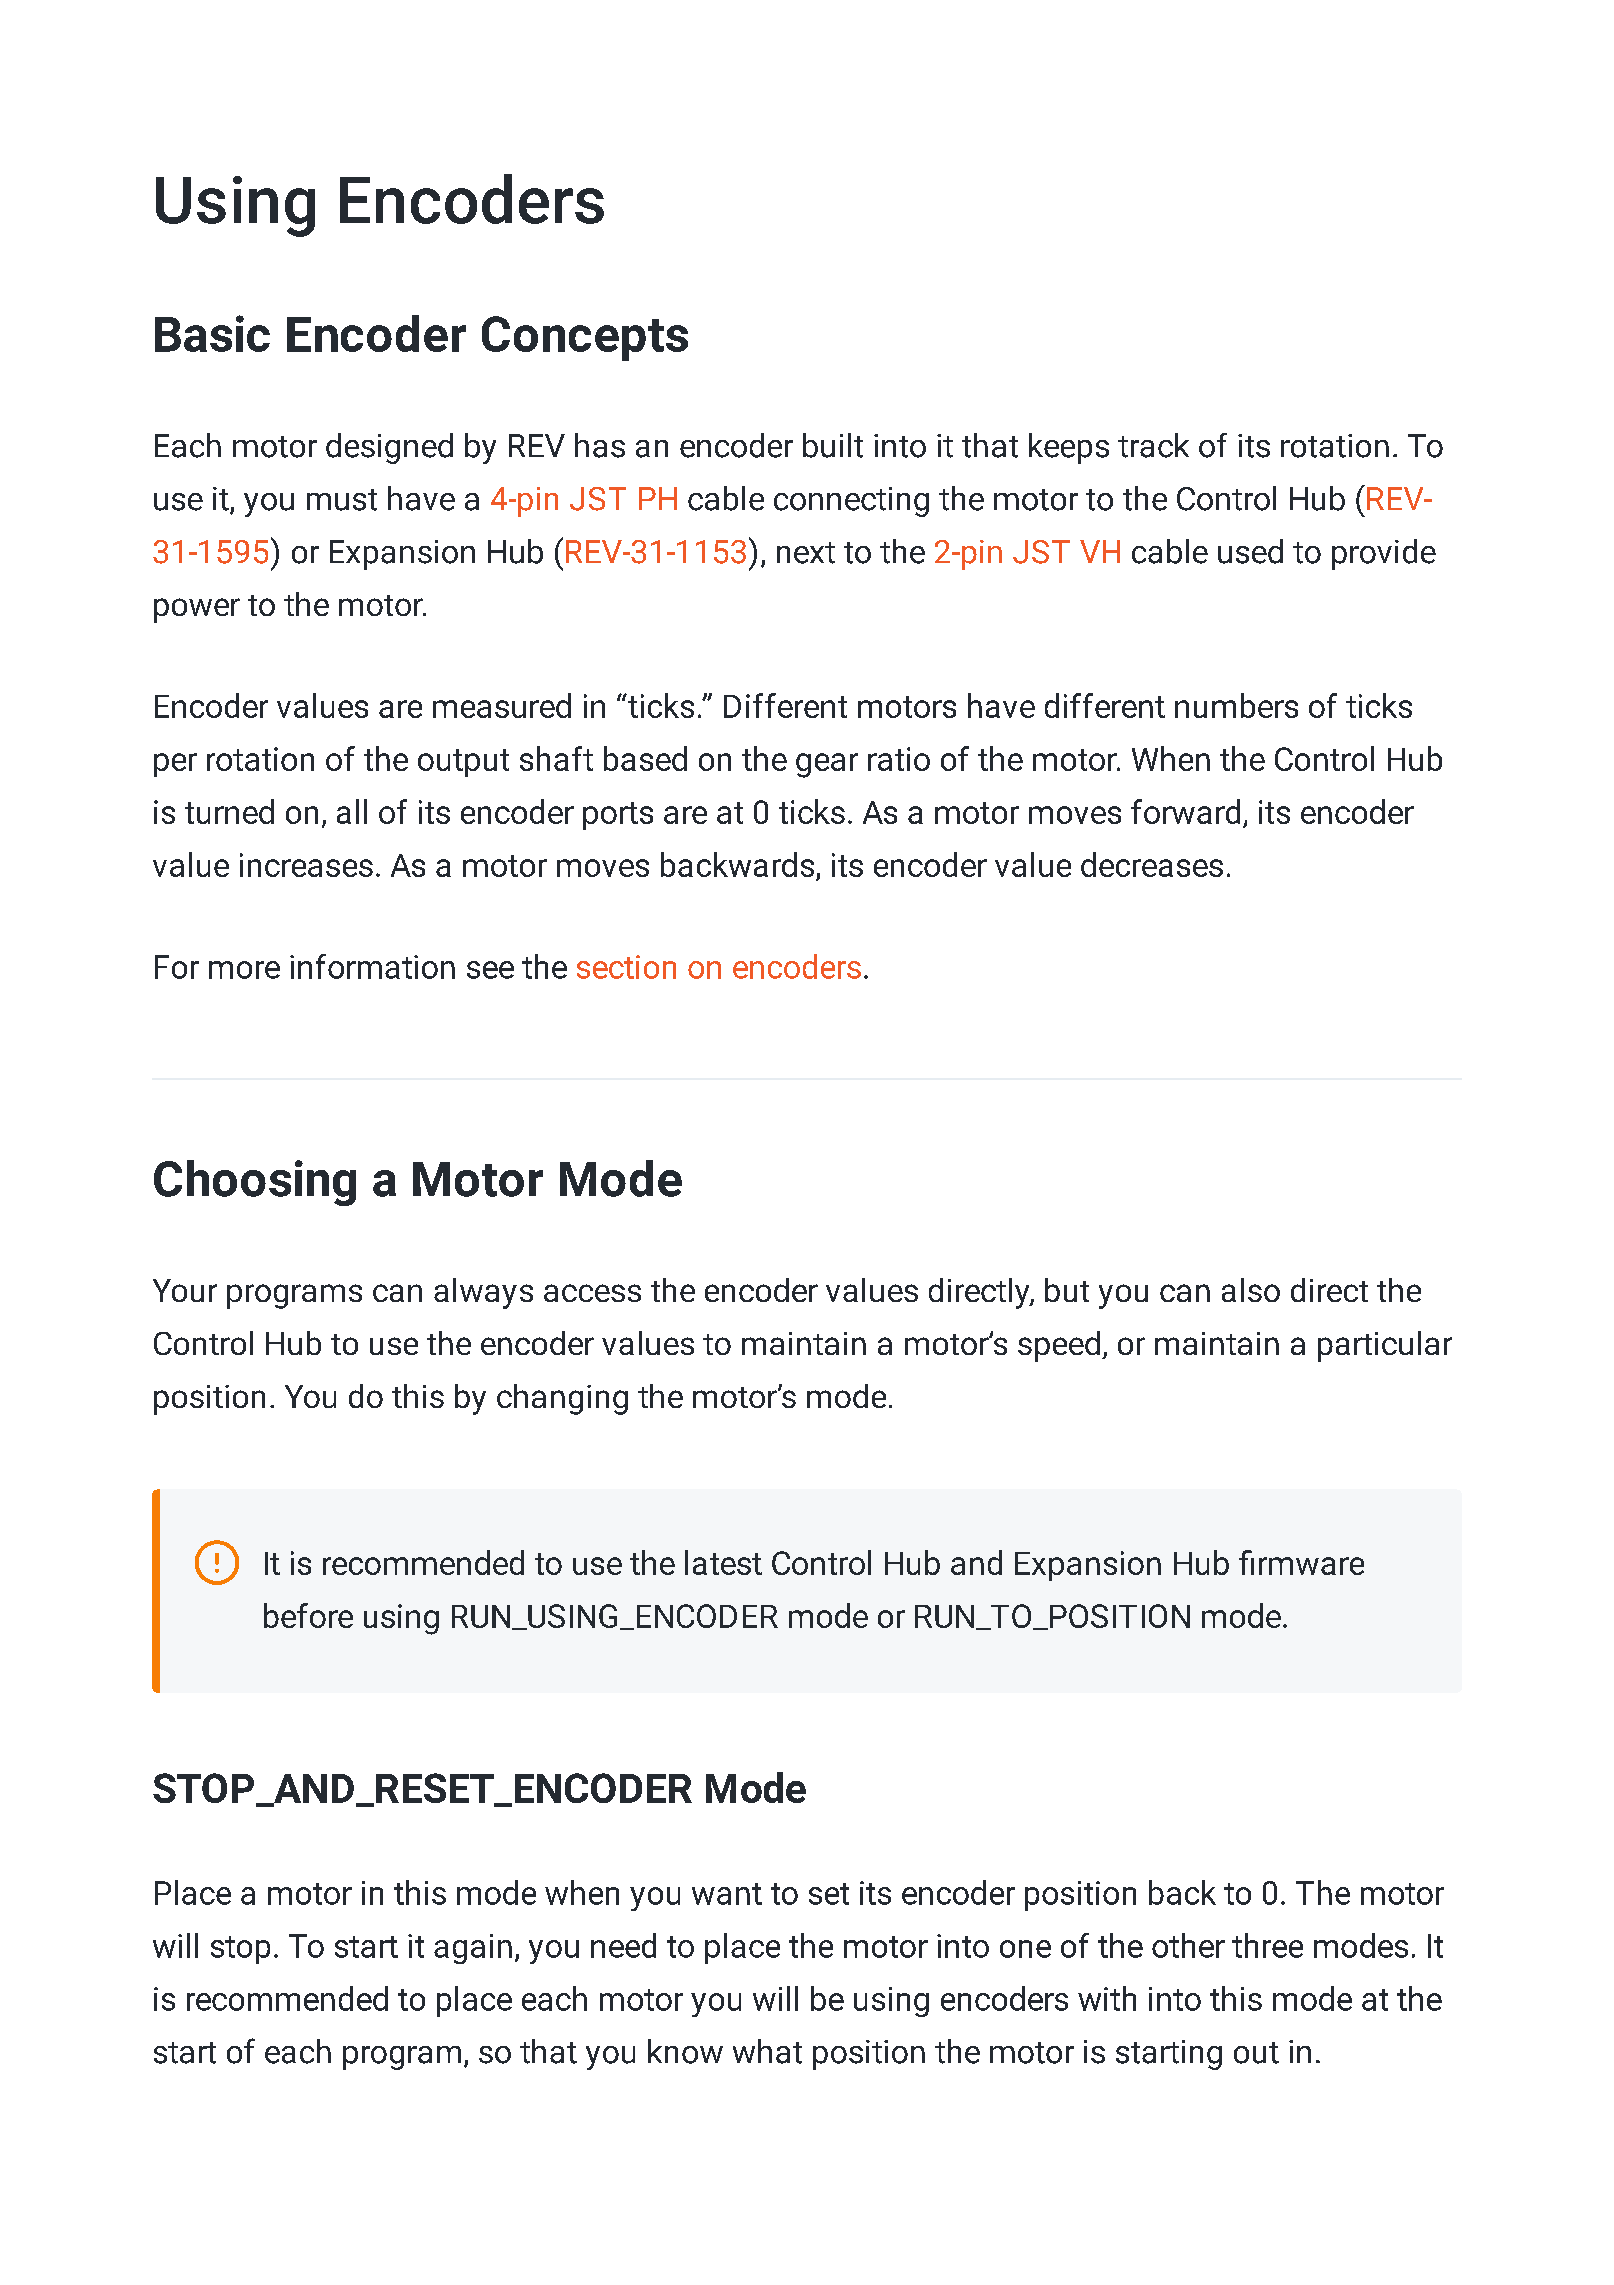 The image size is (1614, 2285). What do you see at coordinates (372, 966) in the document?
I see `information` at bounding box center [372, 966].
